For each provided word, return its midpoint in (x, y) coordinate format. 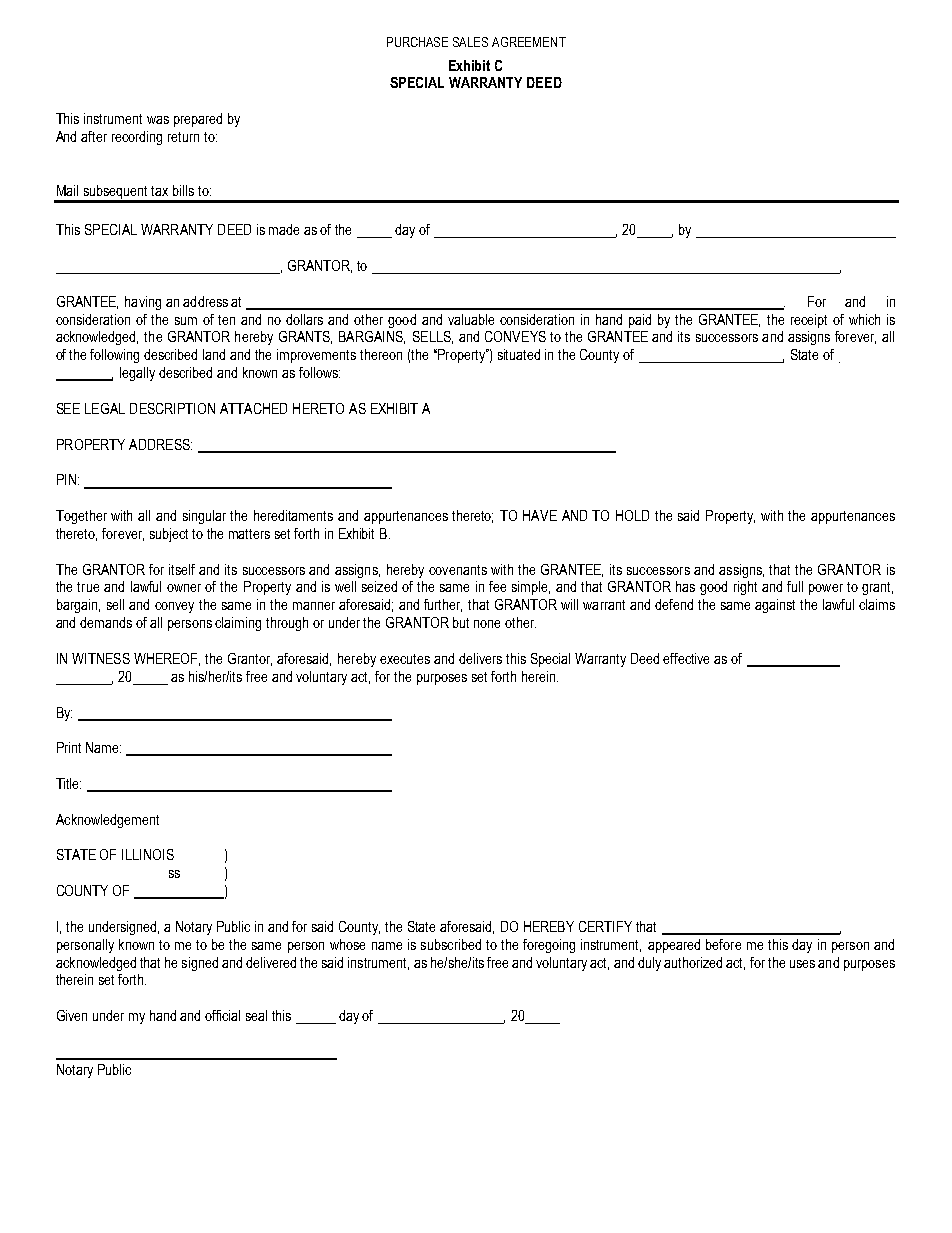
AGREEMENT (529, 42)
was (158, 120)
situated (519, 354)
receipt (809, 321)
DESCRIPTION (172, 408)
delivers (480, 658)
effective (686, 658)
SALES (470, 42)
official (222, 1015)
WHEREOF (167, 659)
